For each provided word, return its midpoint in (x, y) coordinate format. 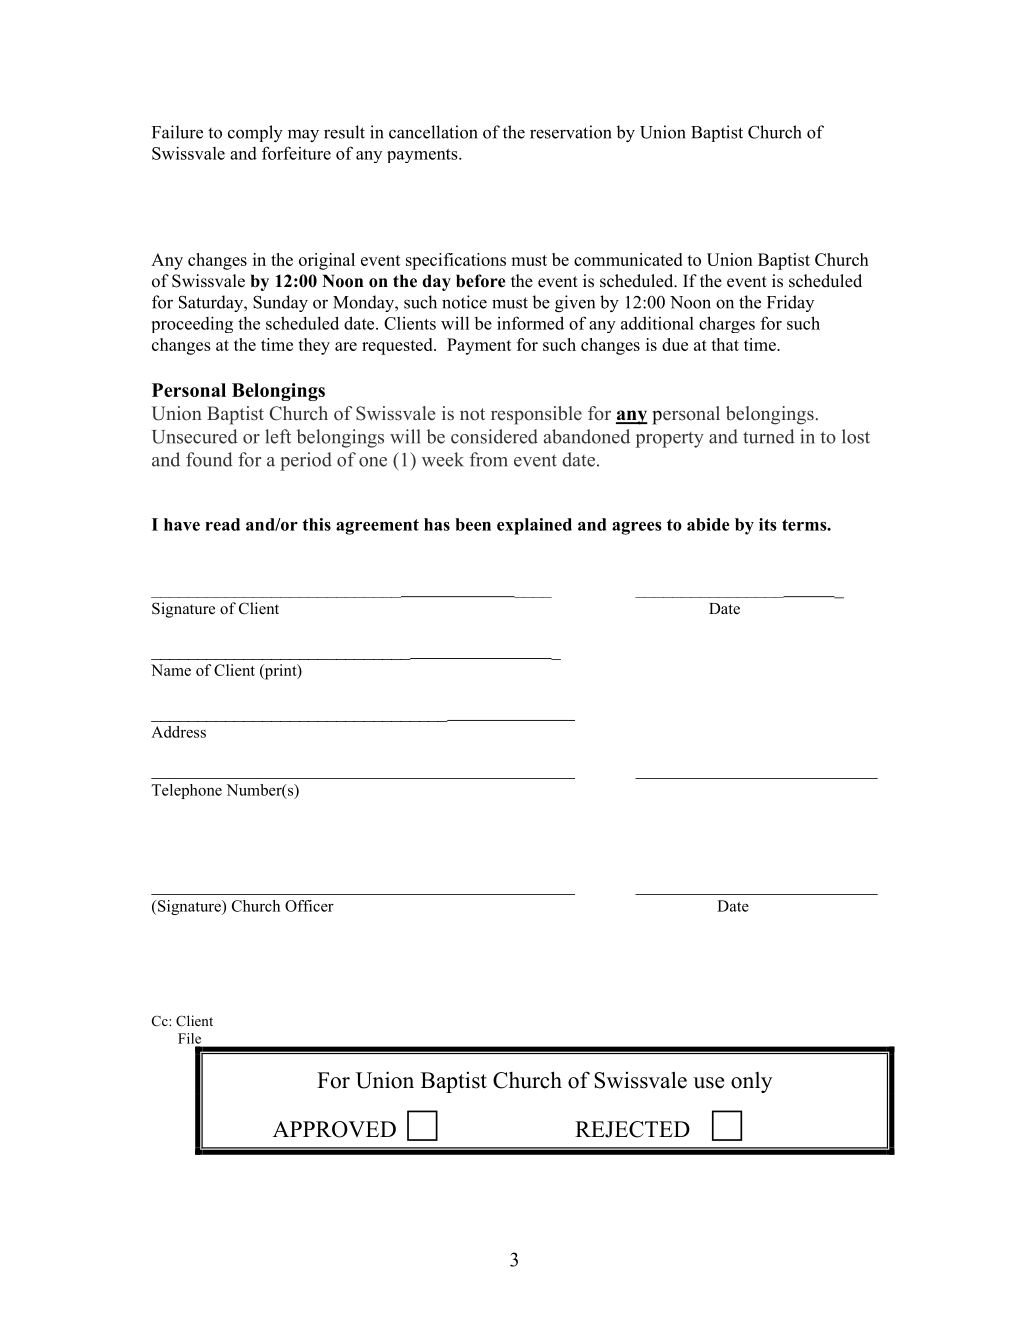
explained (534, 526)
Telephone (186, 791)
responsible (536, 415)
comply (255, 133)
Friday (790, 303)
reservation (571, 132)
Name (171, 670)
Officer (309, 906)
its (768, 524)
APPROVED (334, 1129)
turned (769, 436)
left (278, 436)
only (751, 1082)
